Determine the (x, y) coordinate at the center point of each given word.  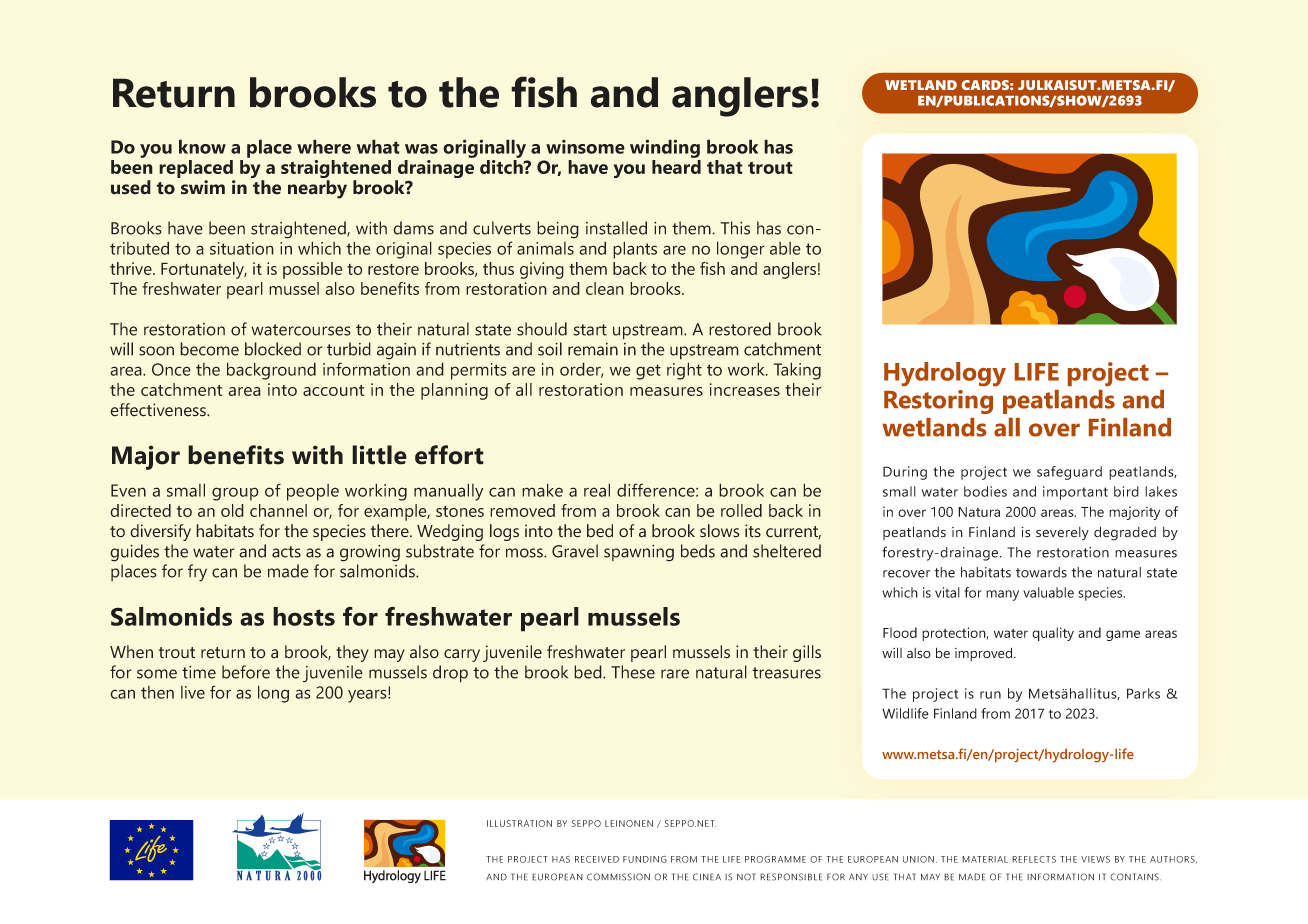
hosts (304, 616)
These (633, 672)
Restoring (938, 402)
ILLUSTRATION (519, 823)
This (735, 228)
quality (1053, 634)
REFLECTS (1034, 859)
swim (203, 187)
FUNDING (645, 859)
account (333, 390)
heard (676, 167)
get (648, 372)
